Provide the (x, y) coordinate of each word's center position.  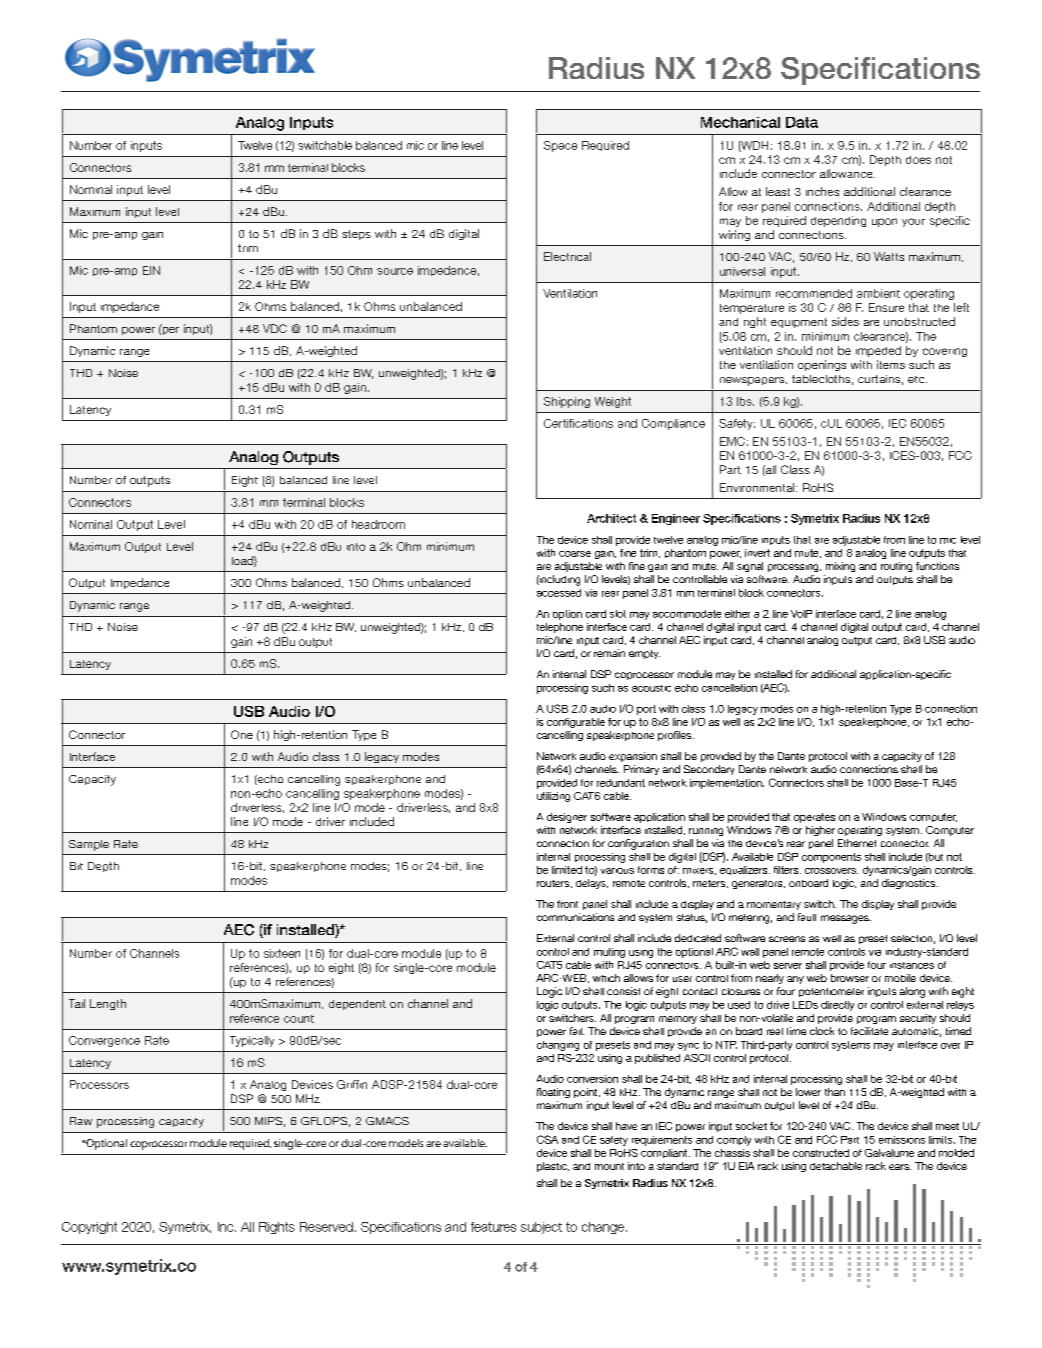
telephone (560, 628)
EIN (151, 270)
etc (917, 379)
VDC (275, 328)
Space (560, 146)
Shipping (567, 402)
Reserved (326, 1227)
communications (575, 917)
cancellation (729, 688)
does (918, 160)
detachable (836, 1166)
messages (846, 919)
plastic (553, 1167)
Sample (89, 845)
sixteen (282, 953)
